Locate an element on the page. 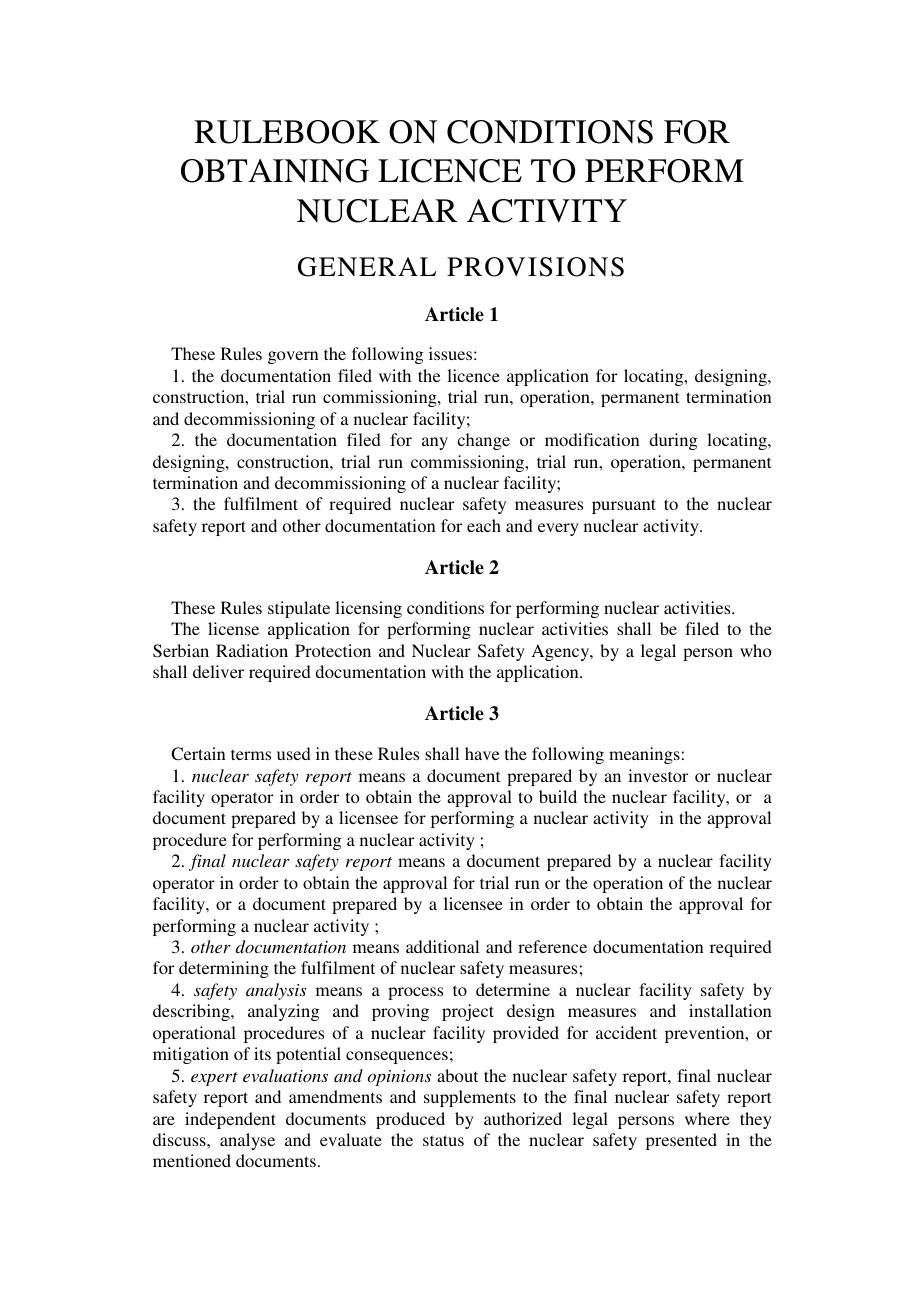 This image has width=924, height=1308. RULEBOOK is located at coordinates (287, 132).
